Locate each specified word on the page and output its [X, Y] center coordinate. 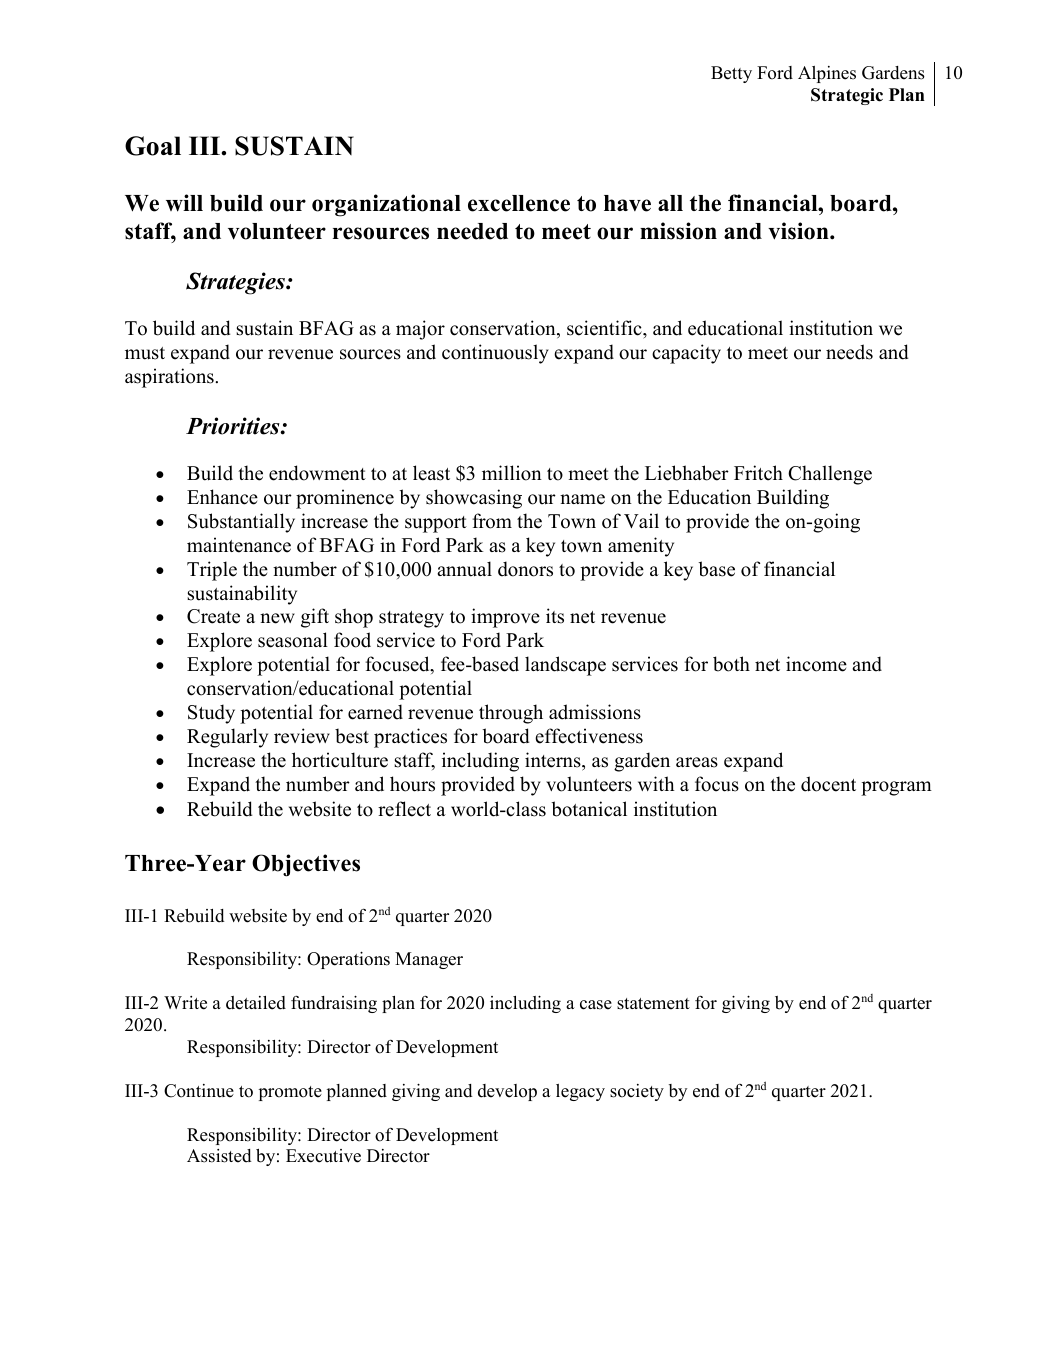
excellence [519, 203]
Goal [153, 146]
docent [828, 784]
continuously [495, 354]
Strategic [847, 96]
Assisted [219, 1156]
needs [849, 352]
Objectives [306, 865]
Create [213, 616]
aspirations [169, 378]
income [816, 664]
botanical [589, 809]
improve [505, 618]
